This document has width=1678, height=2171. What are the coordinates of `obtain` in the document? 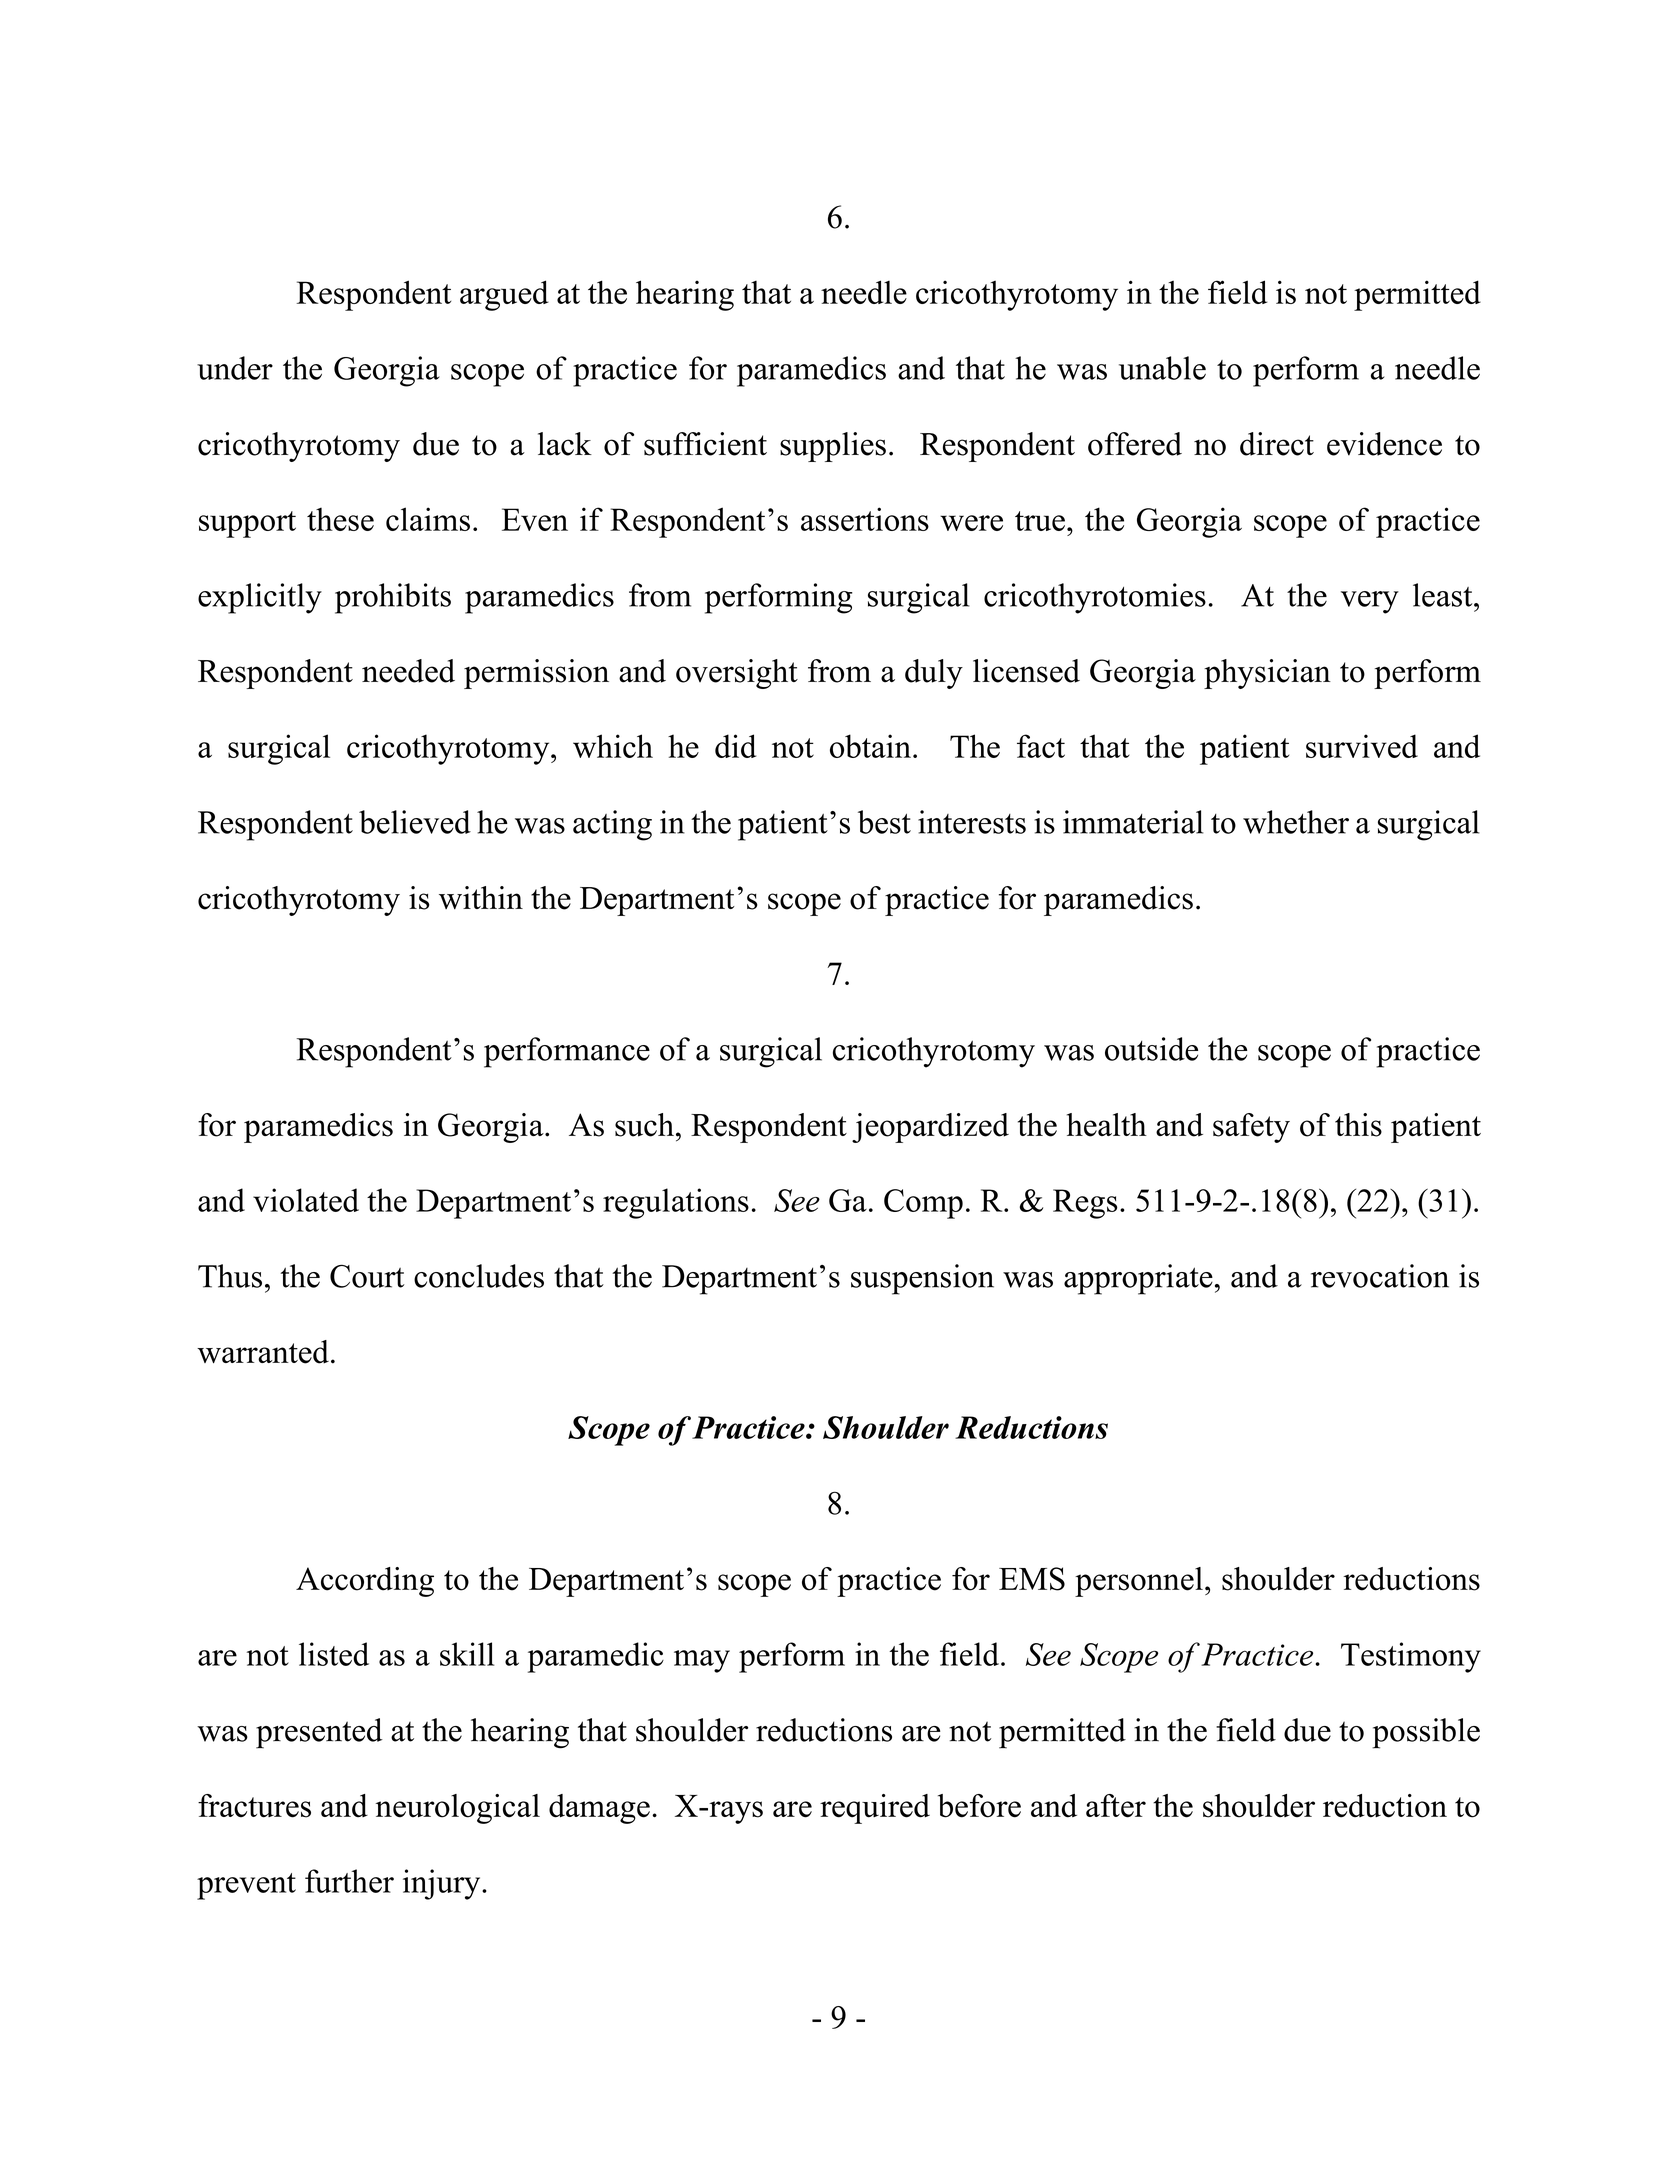 It's located at (870, 746).
